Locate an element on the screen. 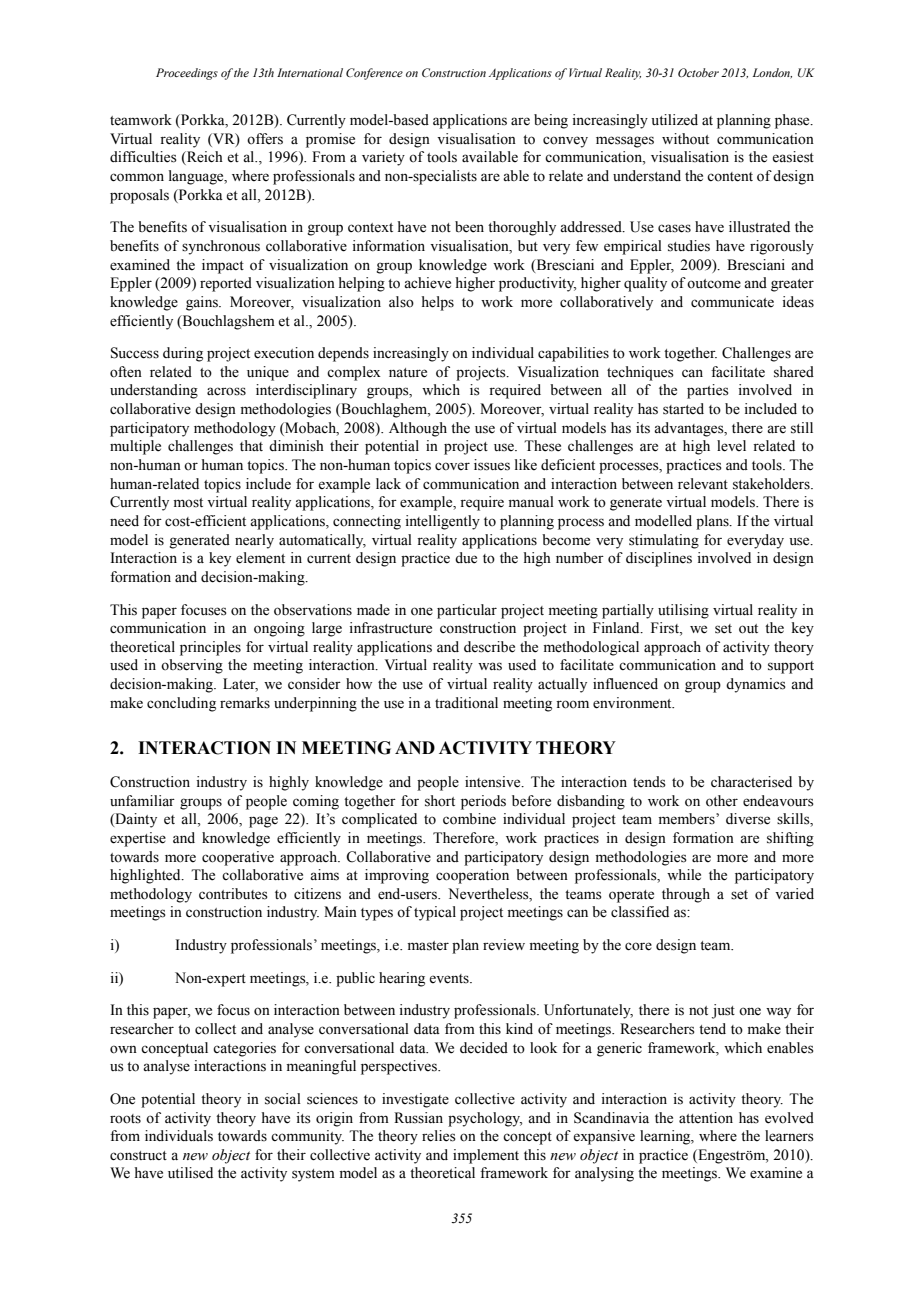 This screenshot has width=924, height=1308. other is located at coordinates (722, 801).
